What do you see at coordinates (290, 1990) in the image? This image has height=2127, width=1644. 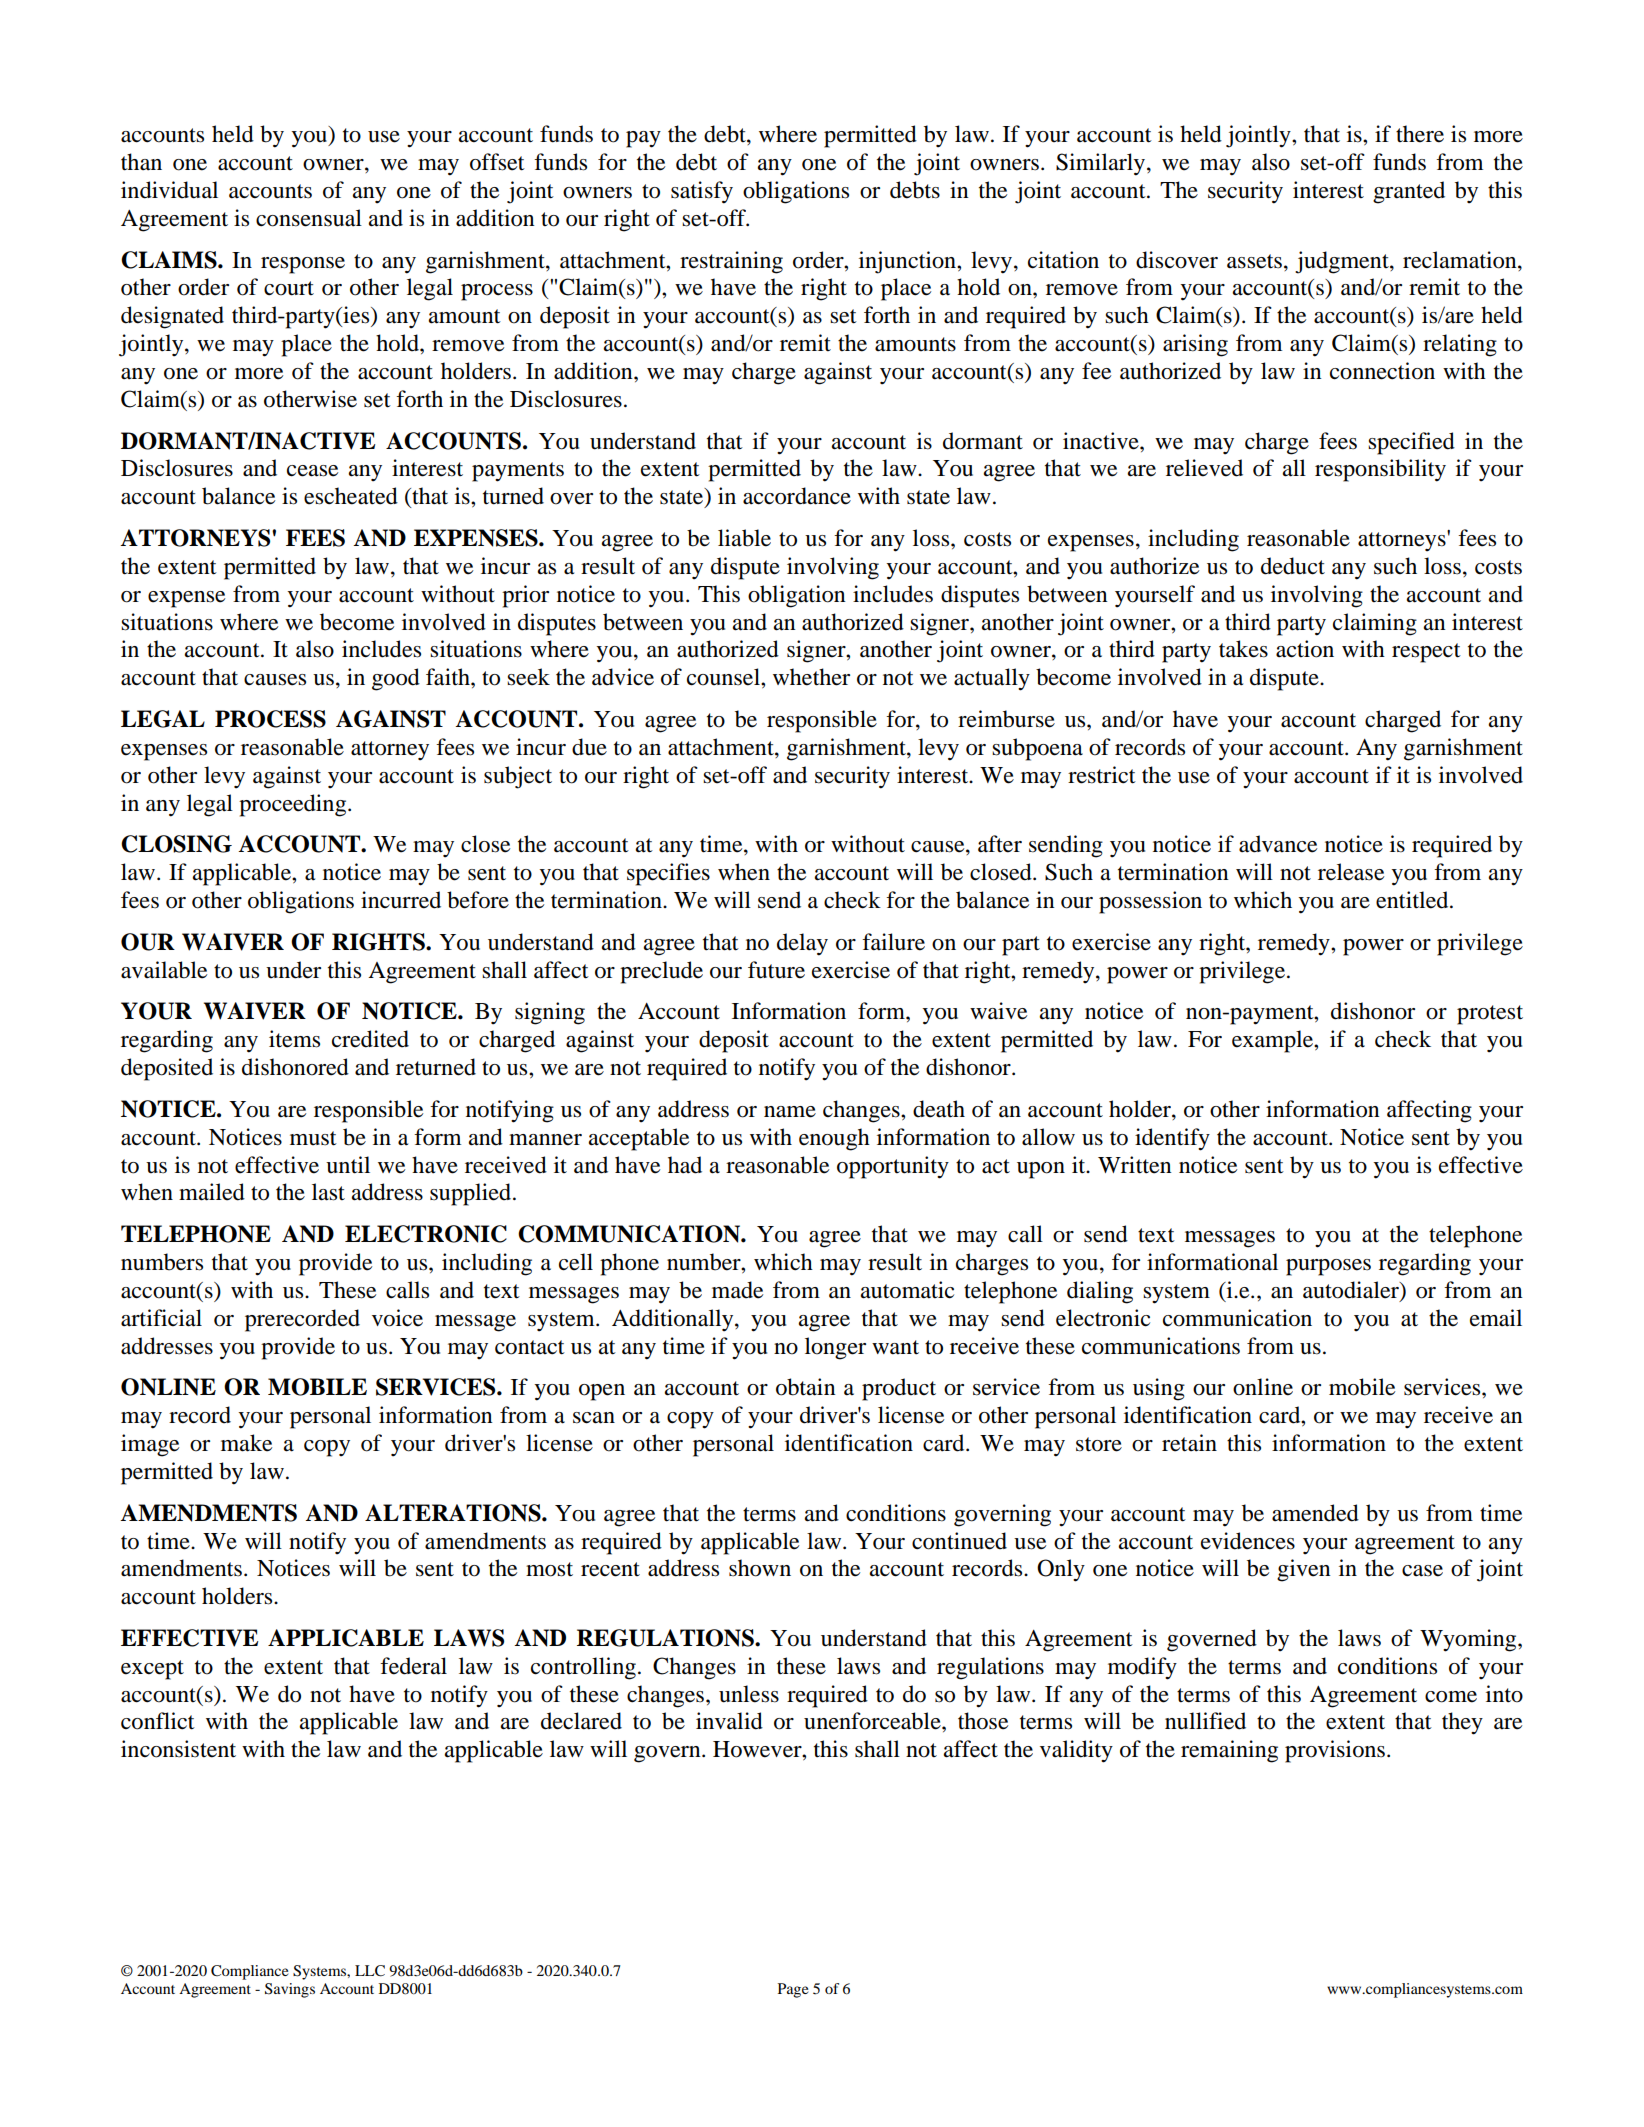 I see `Savings` at bounding box center [290, 1990].
